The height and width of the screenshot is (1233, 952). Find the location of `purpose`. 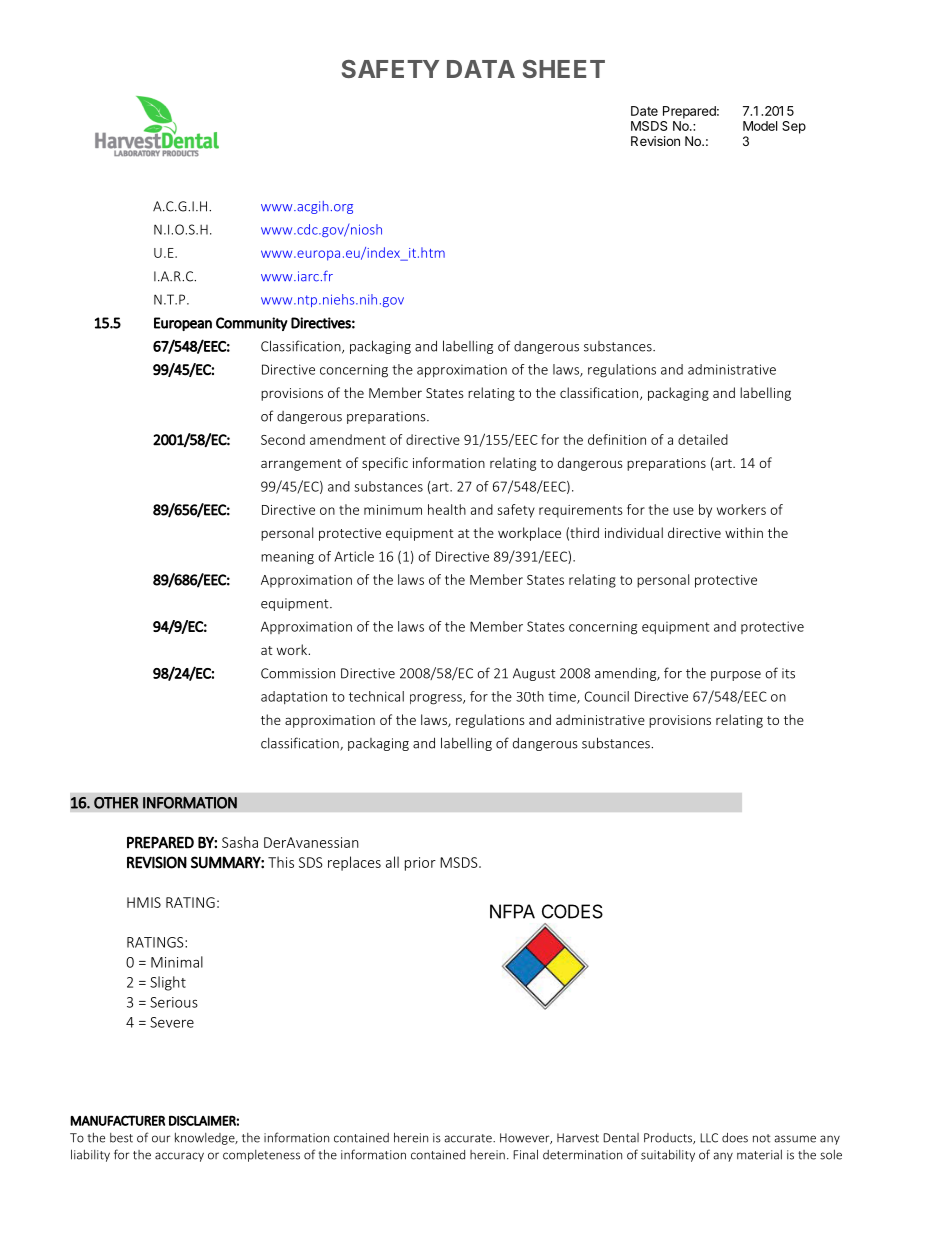

purpose is located at coordinates (736, 676).
